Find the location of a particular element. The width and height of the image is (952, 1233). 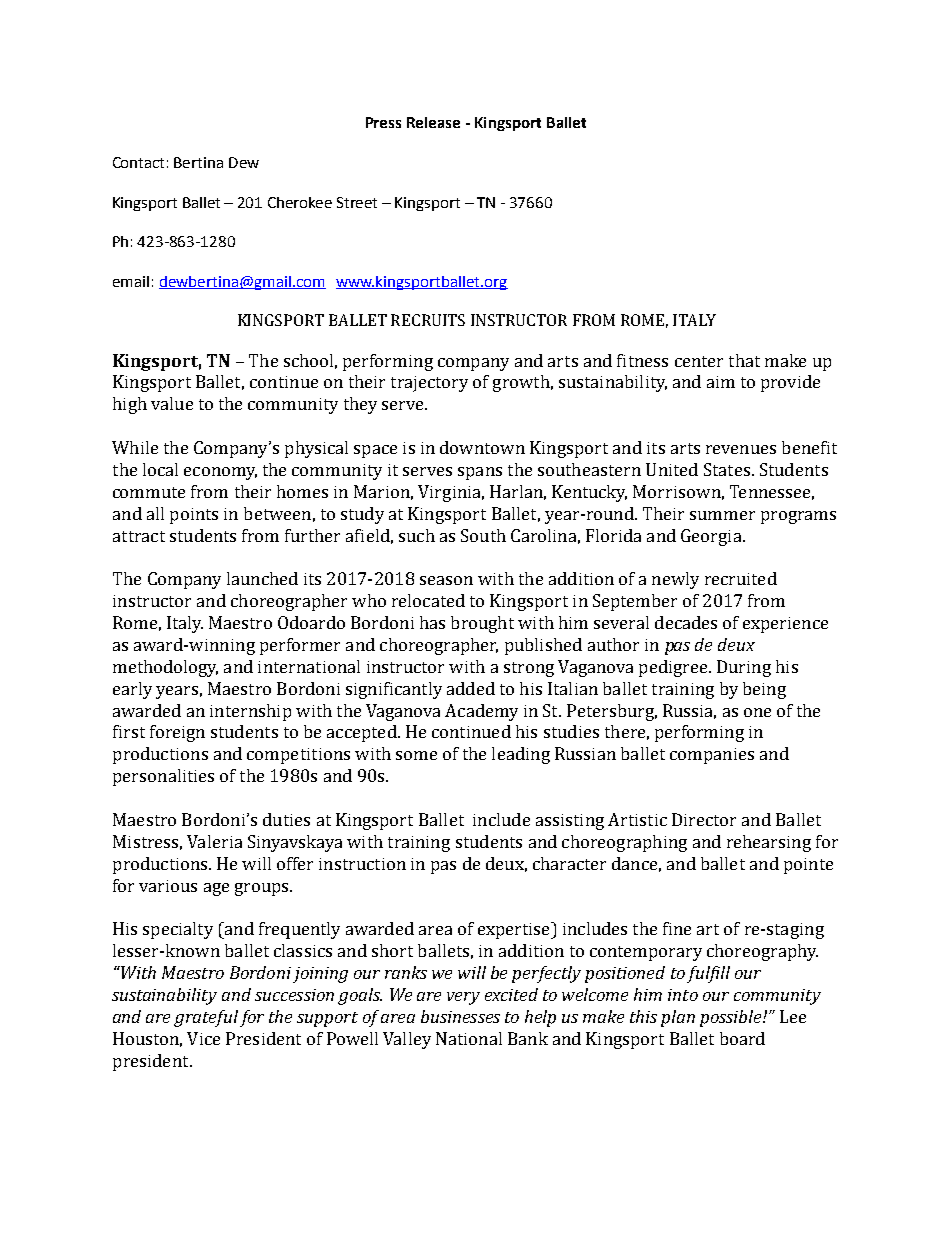

Release is located at coordinates (433, 122).
